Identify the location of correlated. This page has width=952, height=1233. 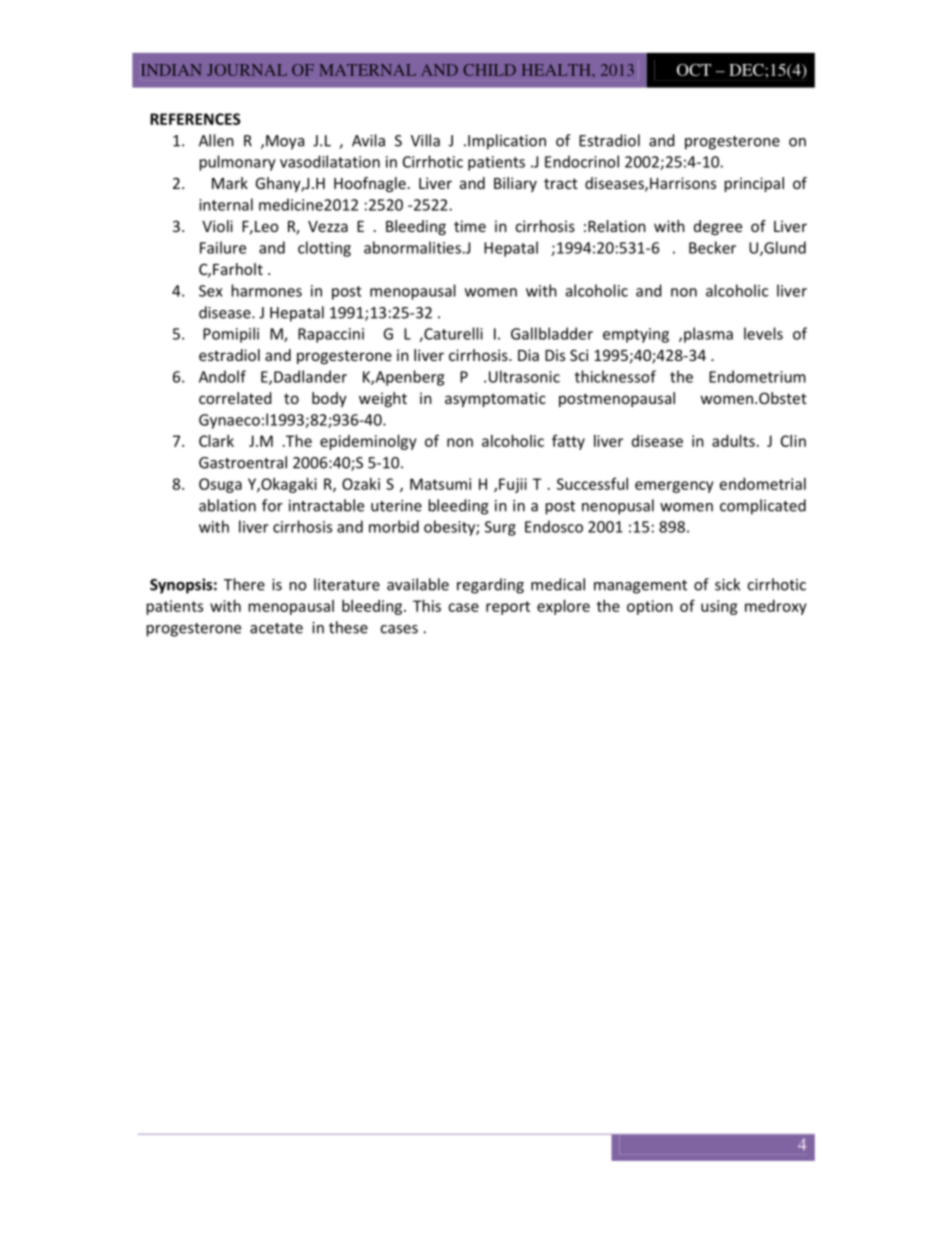
(235, 398).
